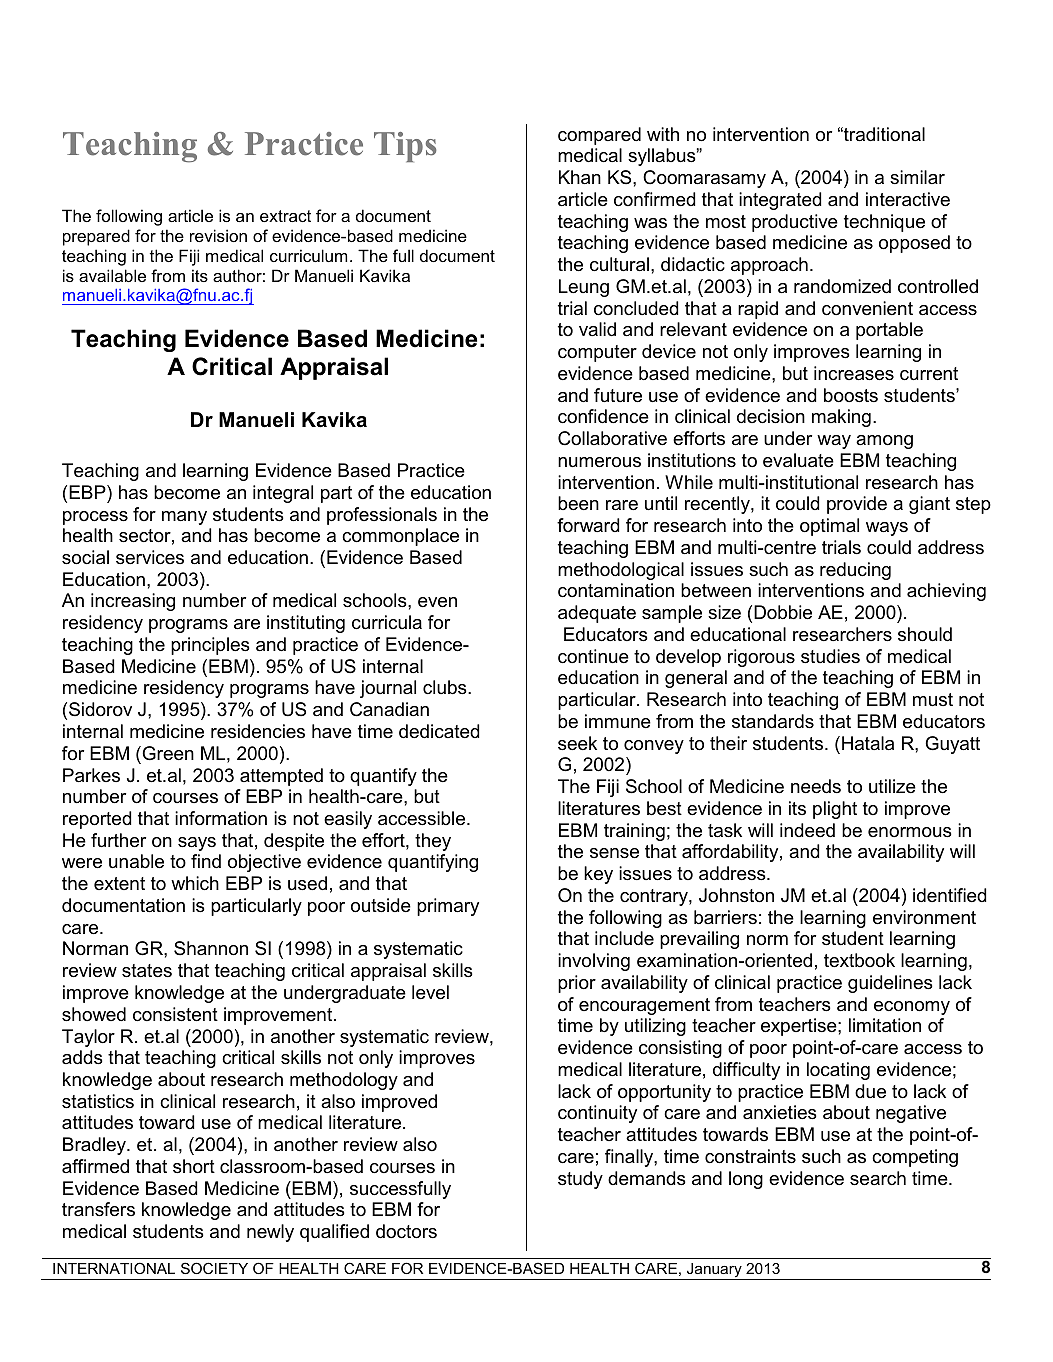 The width and height of the page is (1053, 1362). Describe the element at coordinates (917, 177) in the page. I see `similar` at that location.
